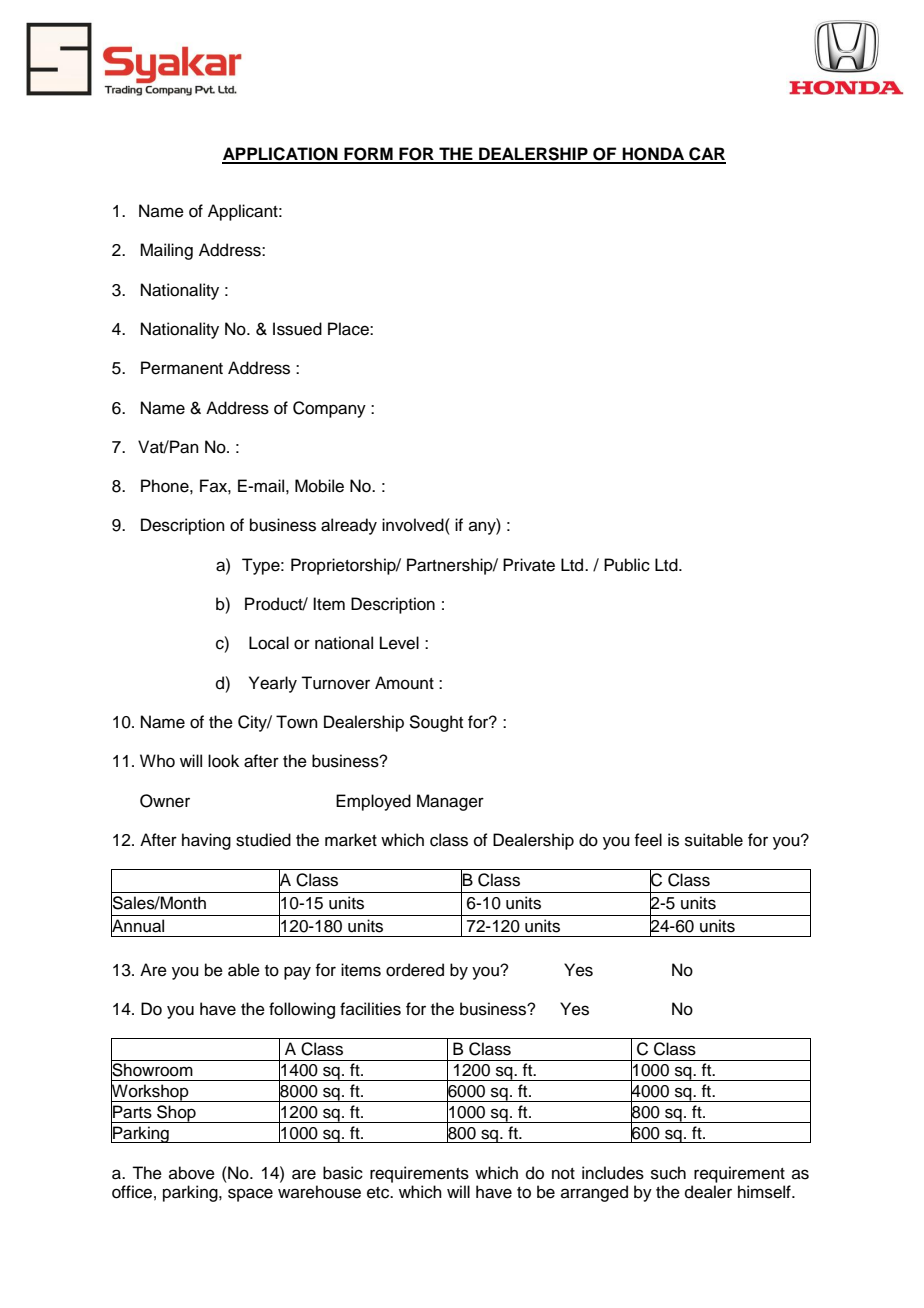  Describe the element at coordinates (379, 1193) in the image. I see `etc` at that location.
